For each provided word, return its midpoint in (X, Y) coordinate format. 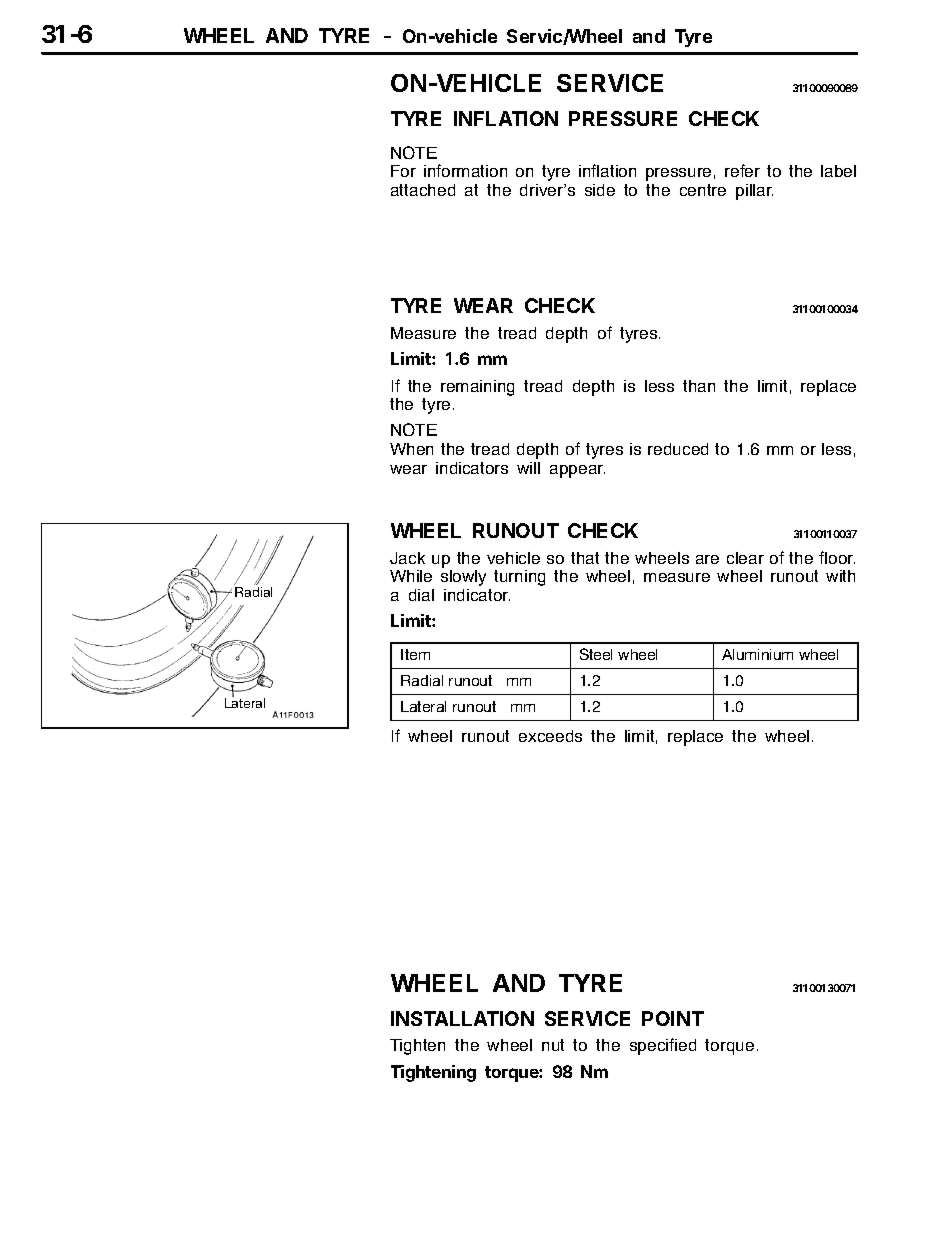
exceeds (550, 736)
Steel (596, 654)
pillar (754, 192)
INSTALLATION (462, 1018)
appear (577, 471)
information (465, 170)
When (411, 449)
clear (745, 558)
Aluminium (757, 654)
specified (663, 1046)
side (600, 190)
